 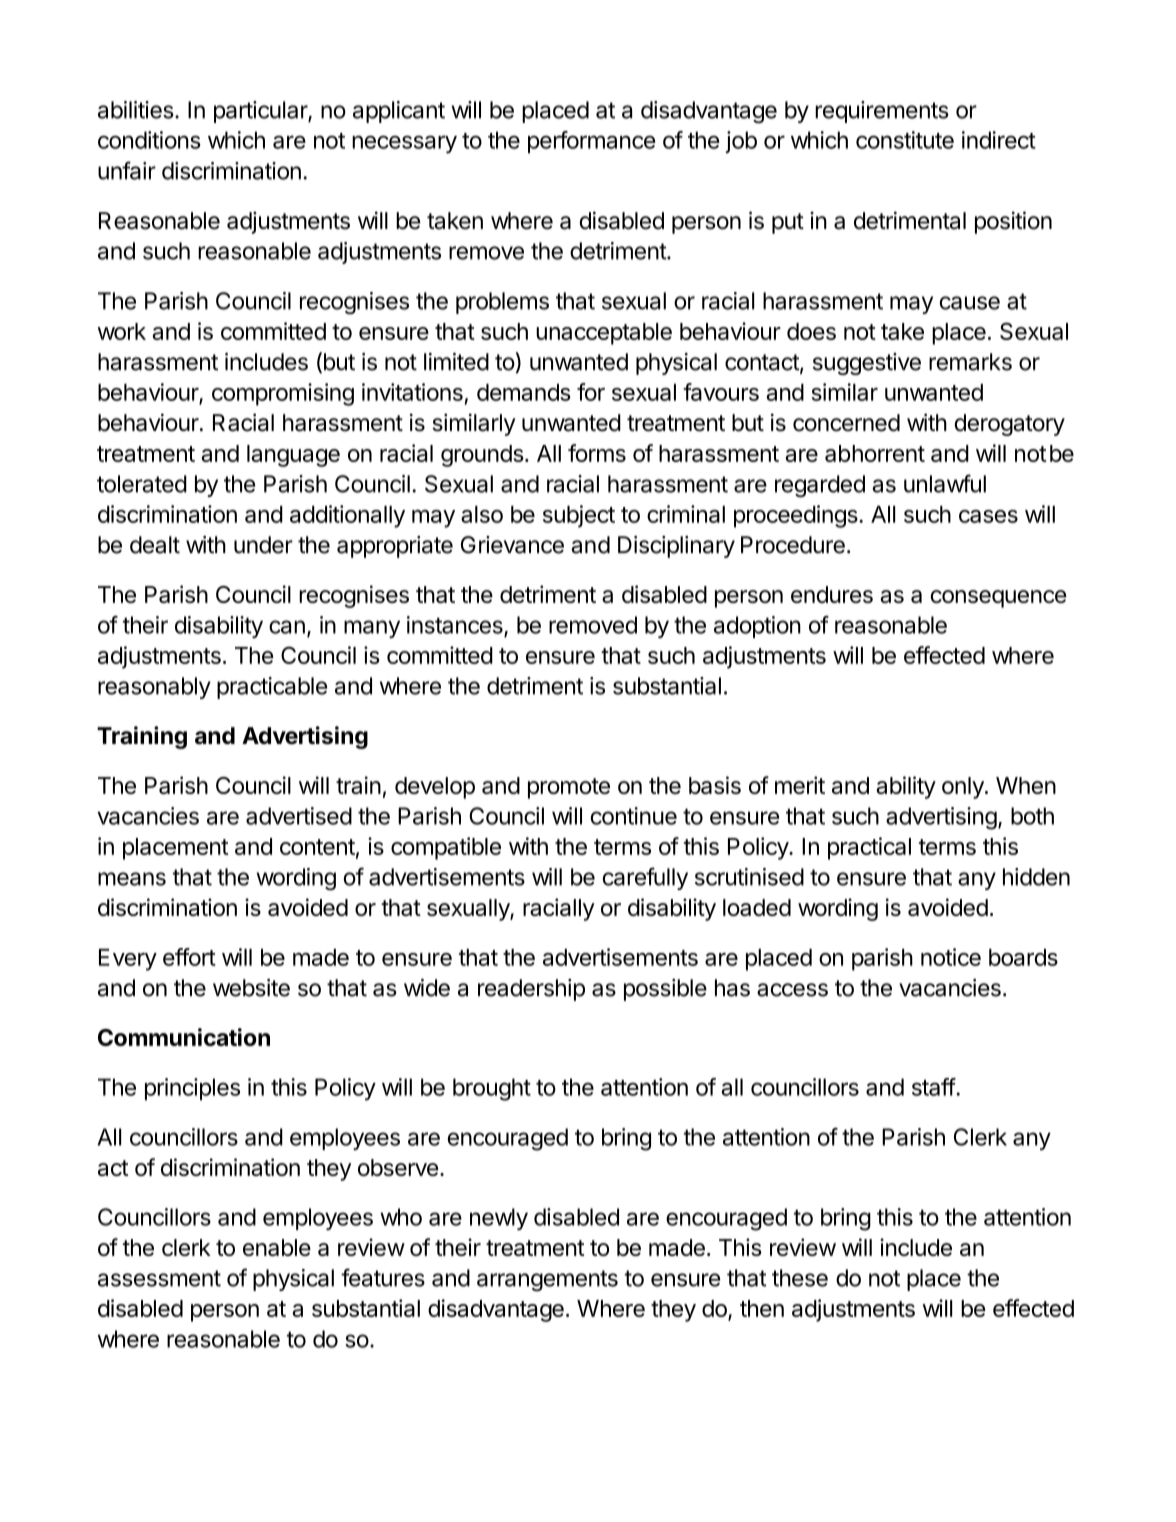 I want to click on performance, so click(x=591, y=142).
